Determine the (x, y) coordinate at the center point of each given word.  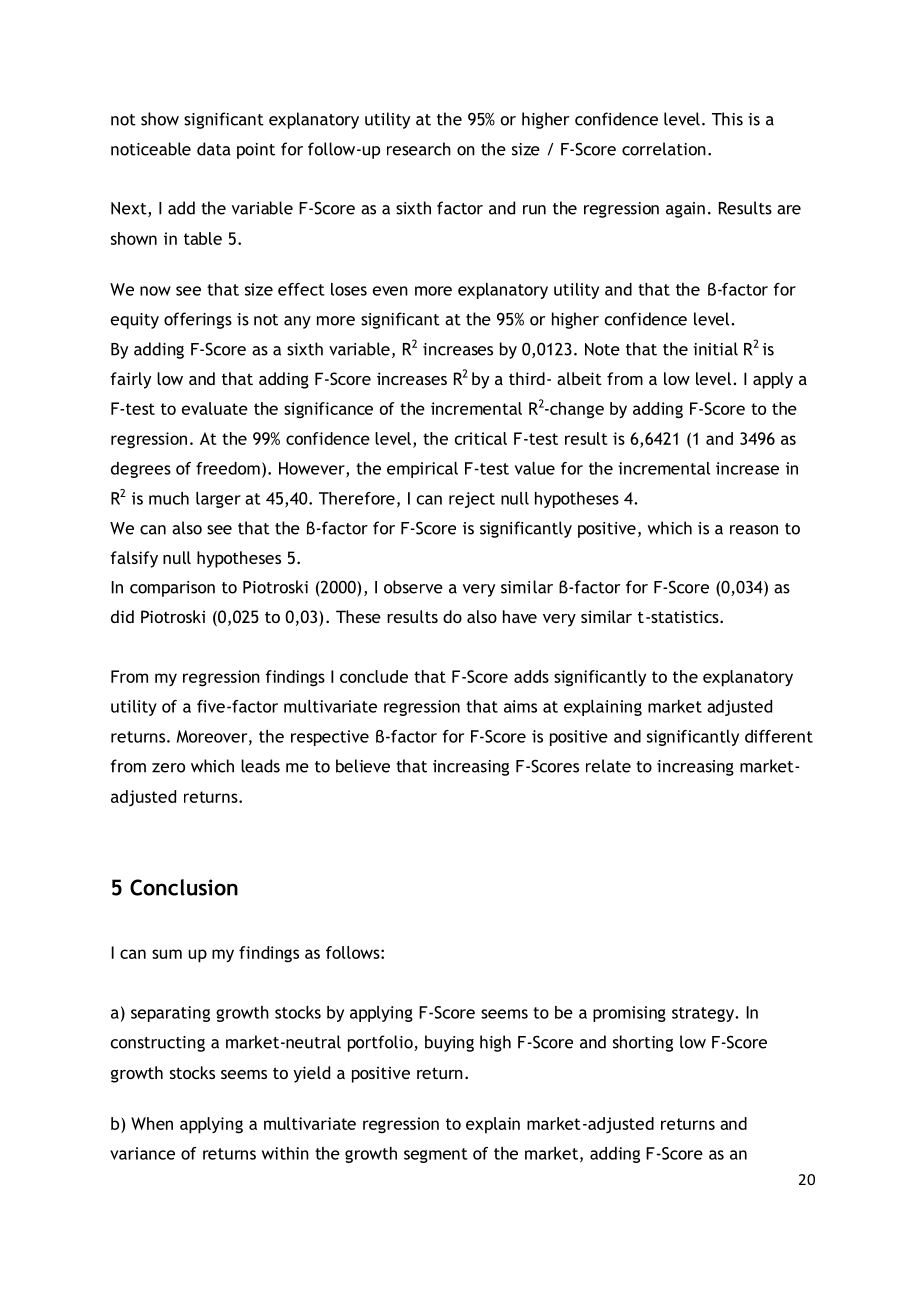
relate (608, 766)
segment (436, 1155)
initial (715, 349)
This (727, 119)
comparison (172, 589)
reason (754, 530)
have (520, 616)
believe (363, 766)
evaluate (215, 408)
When (152, 1123)
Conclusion (184, 887)
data (214, 149)
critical (481, 438)
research (419, 149)
